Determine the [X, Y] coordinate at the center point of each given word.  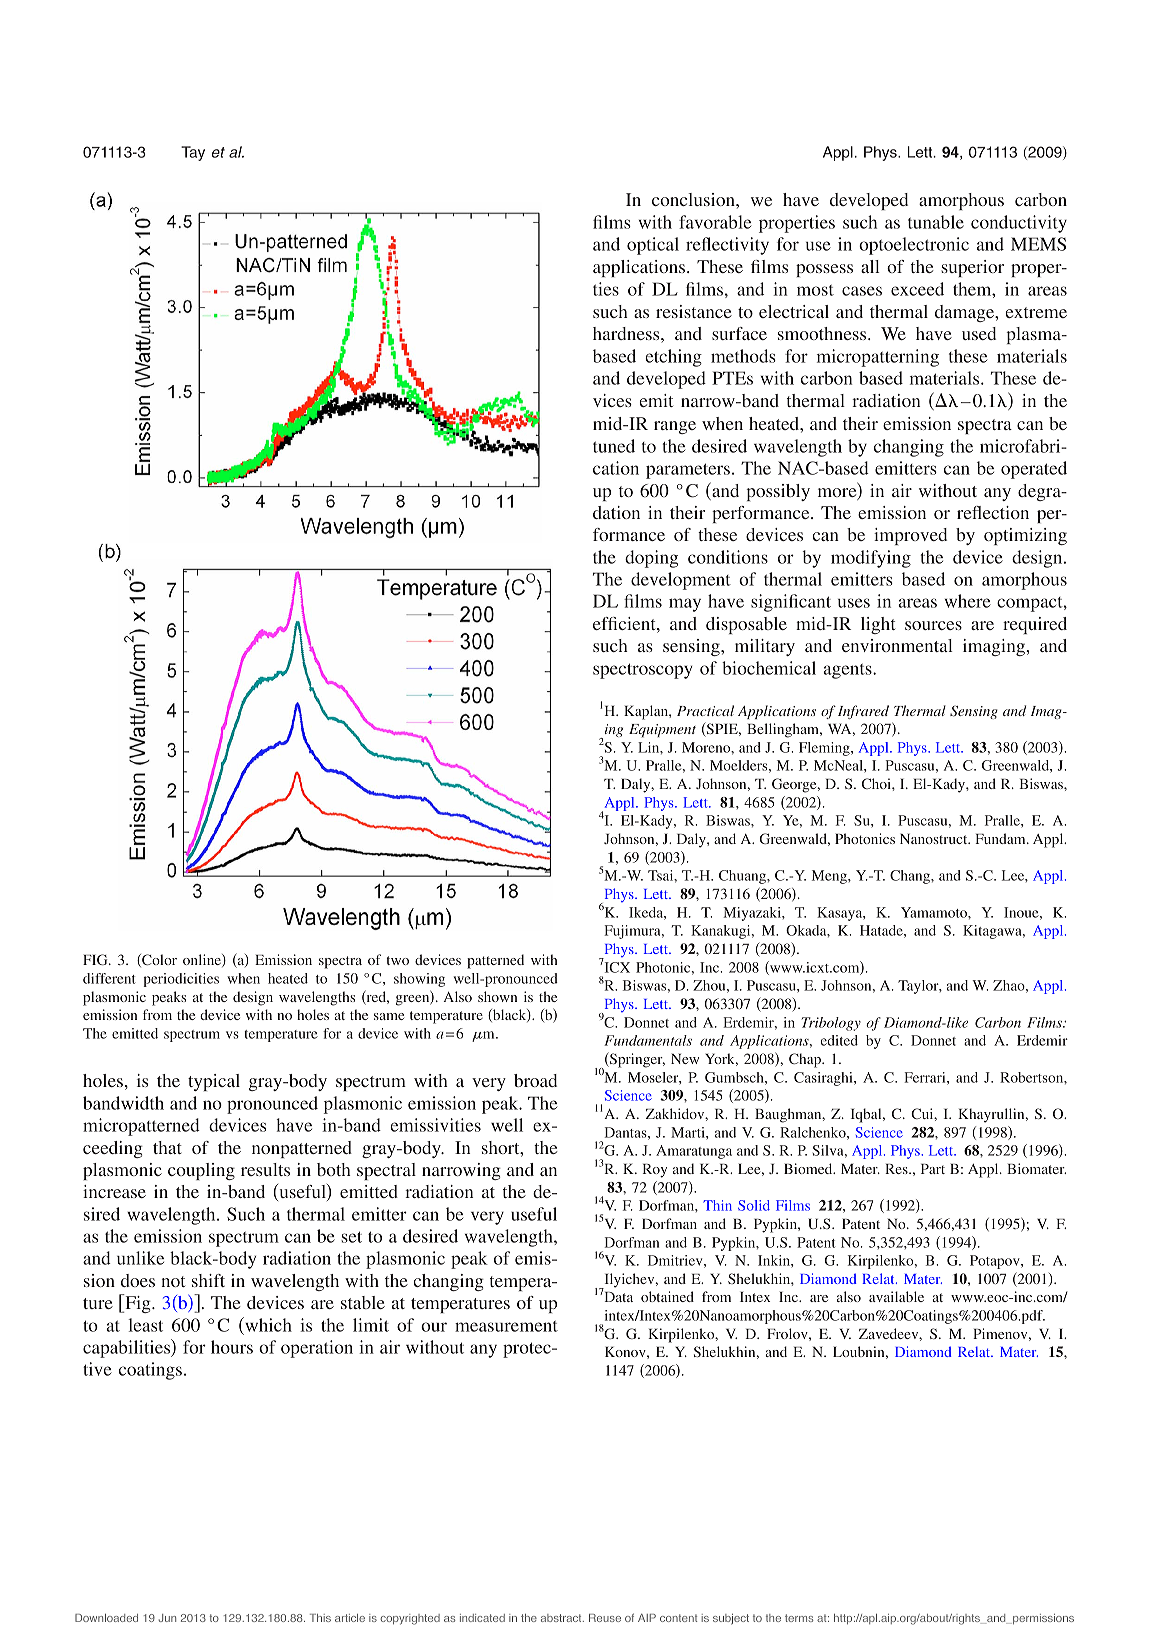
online [203, 960]
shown [497, 996]
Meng [830, 877]
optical [653, 246]
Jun [167, 1618]
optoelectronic [914, 246]
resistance [694, 311]
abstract [562, 1618]
